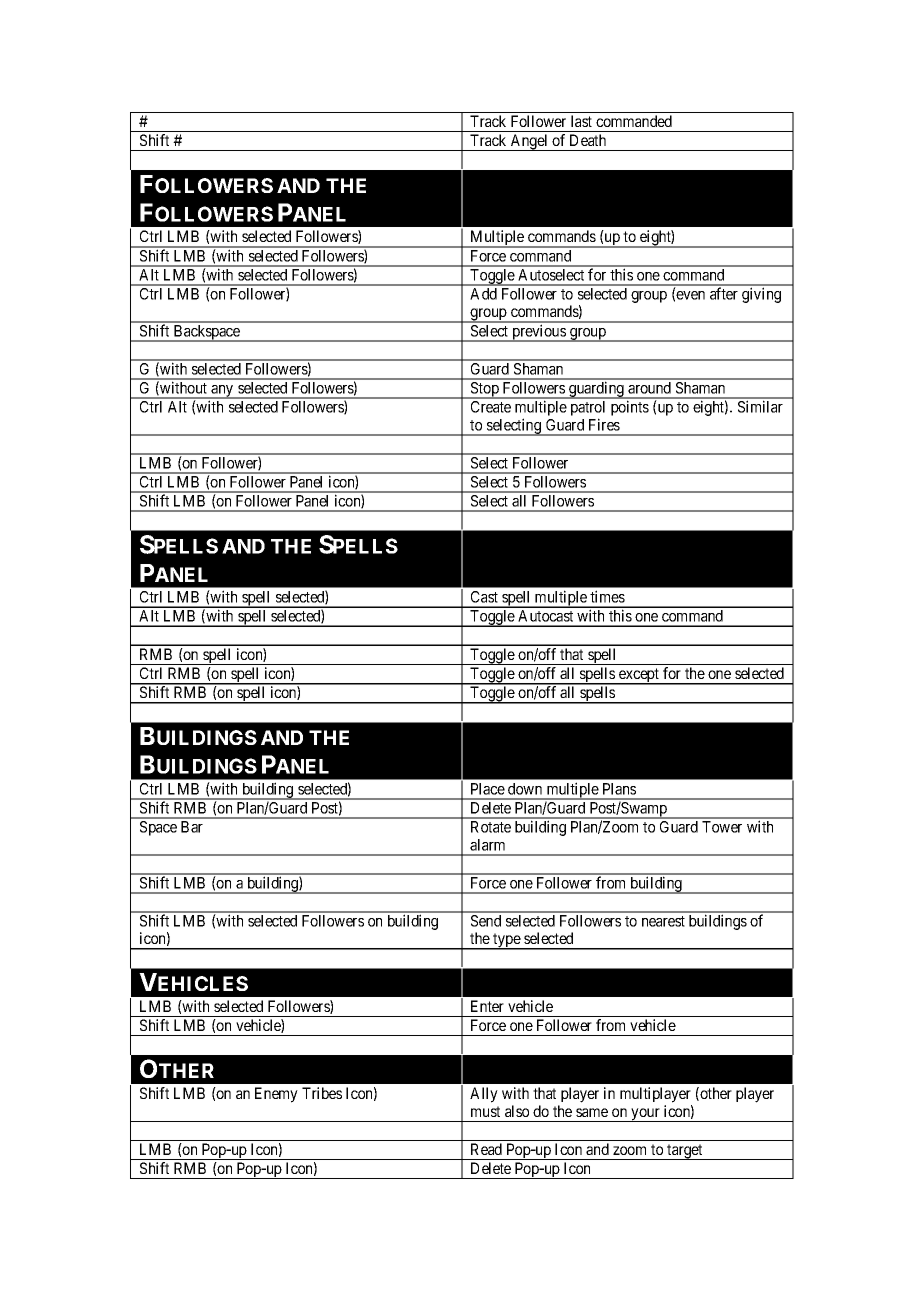  What do you see at coordinates (276, 1095) in the screenshot?
I see `Enemy` at bounding box center [276, 1095].
